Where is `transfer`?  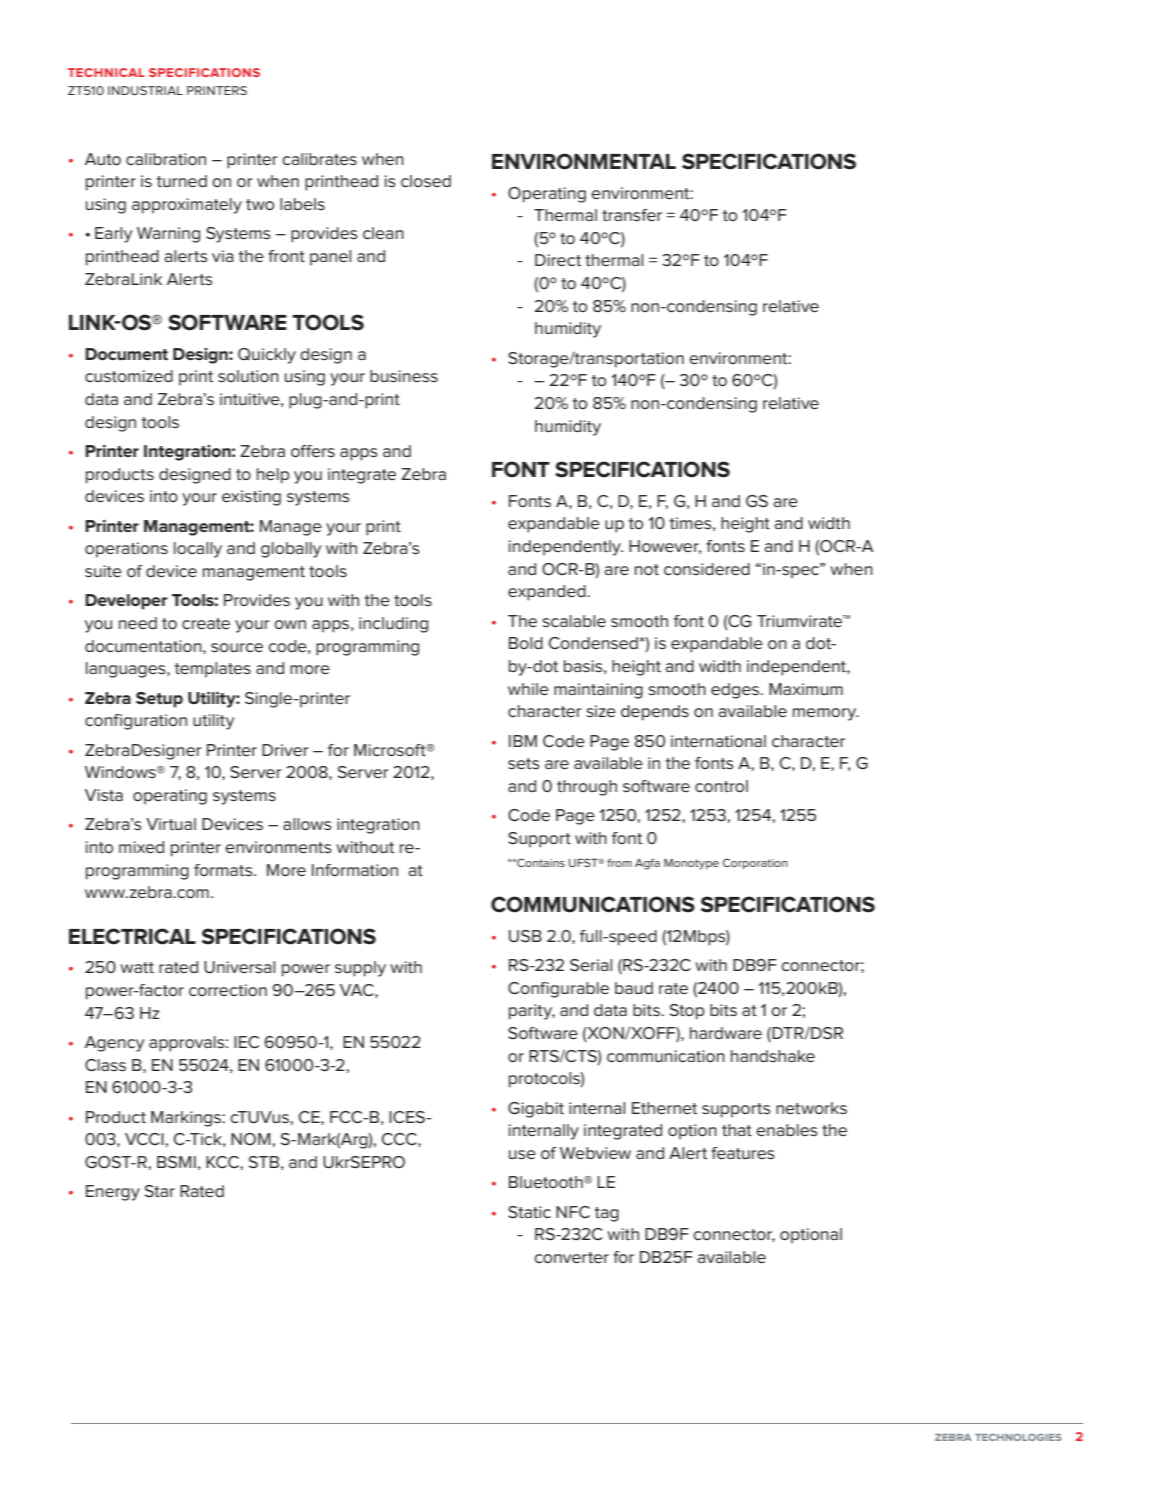 transfer is located at coordinates (632, 215).
